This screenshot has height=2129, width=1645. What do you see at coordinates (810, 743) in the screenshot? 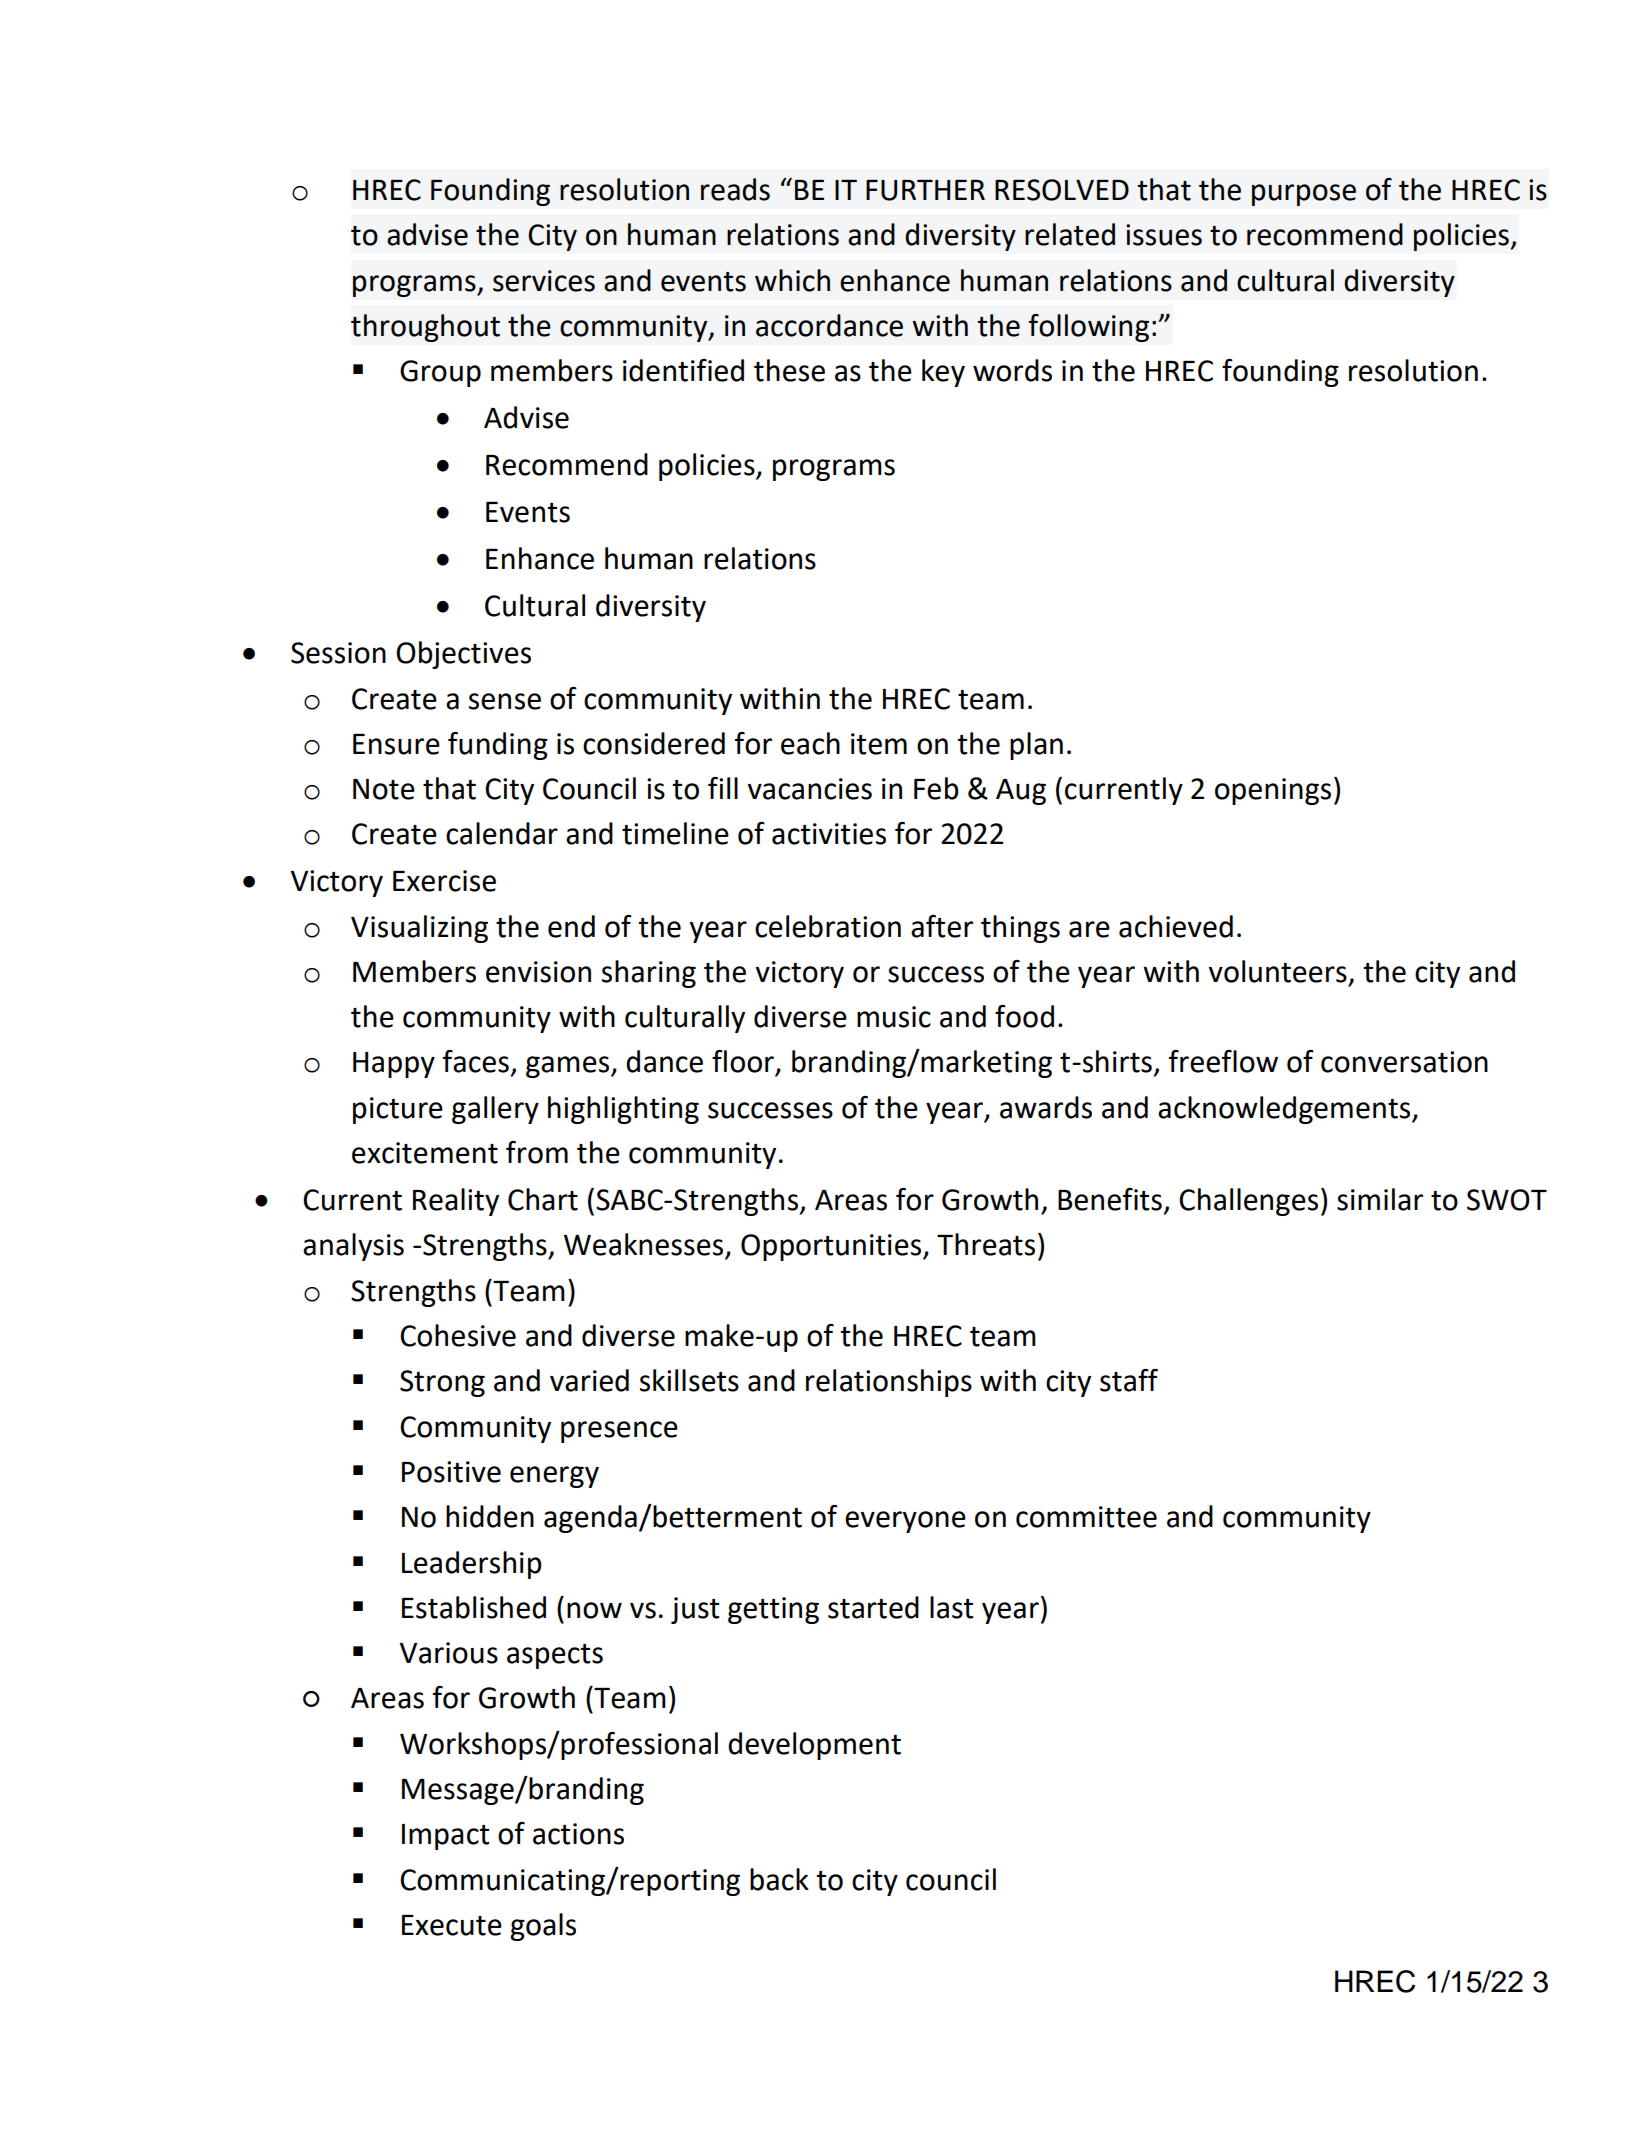
I see `each` at bounding box center [810, 743].
